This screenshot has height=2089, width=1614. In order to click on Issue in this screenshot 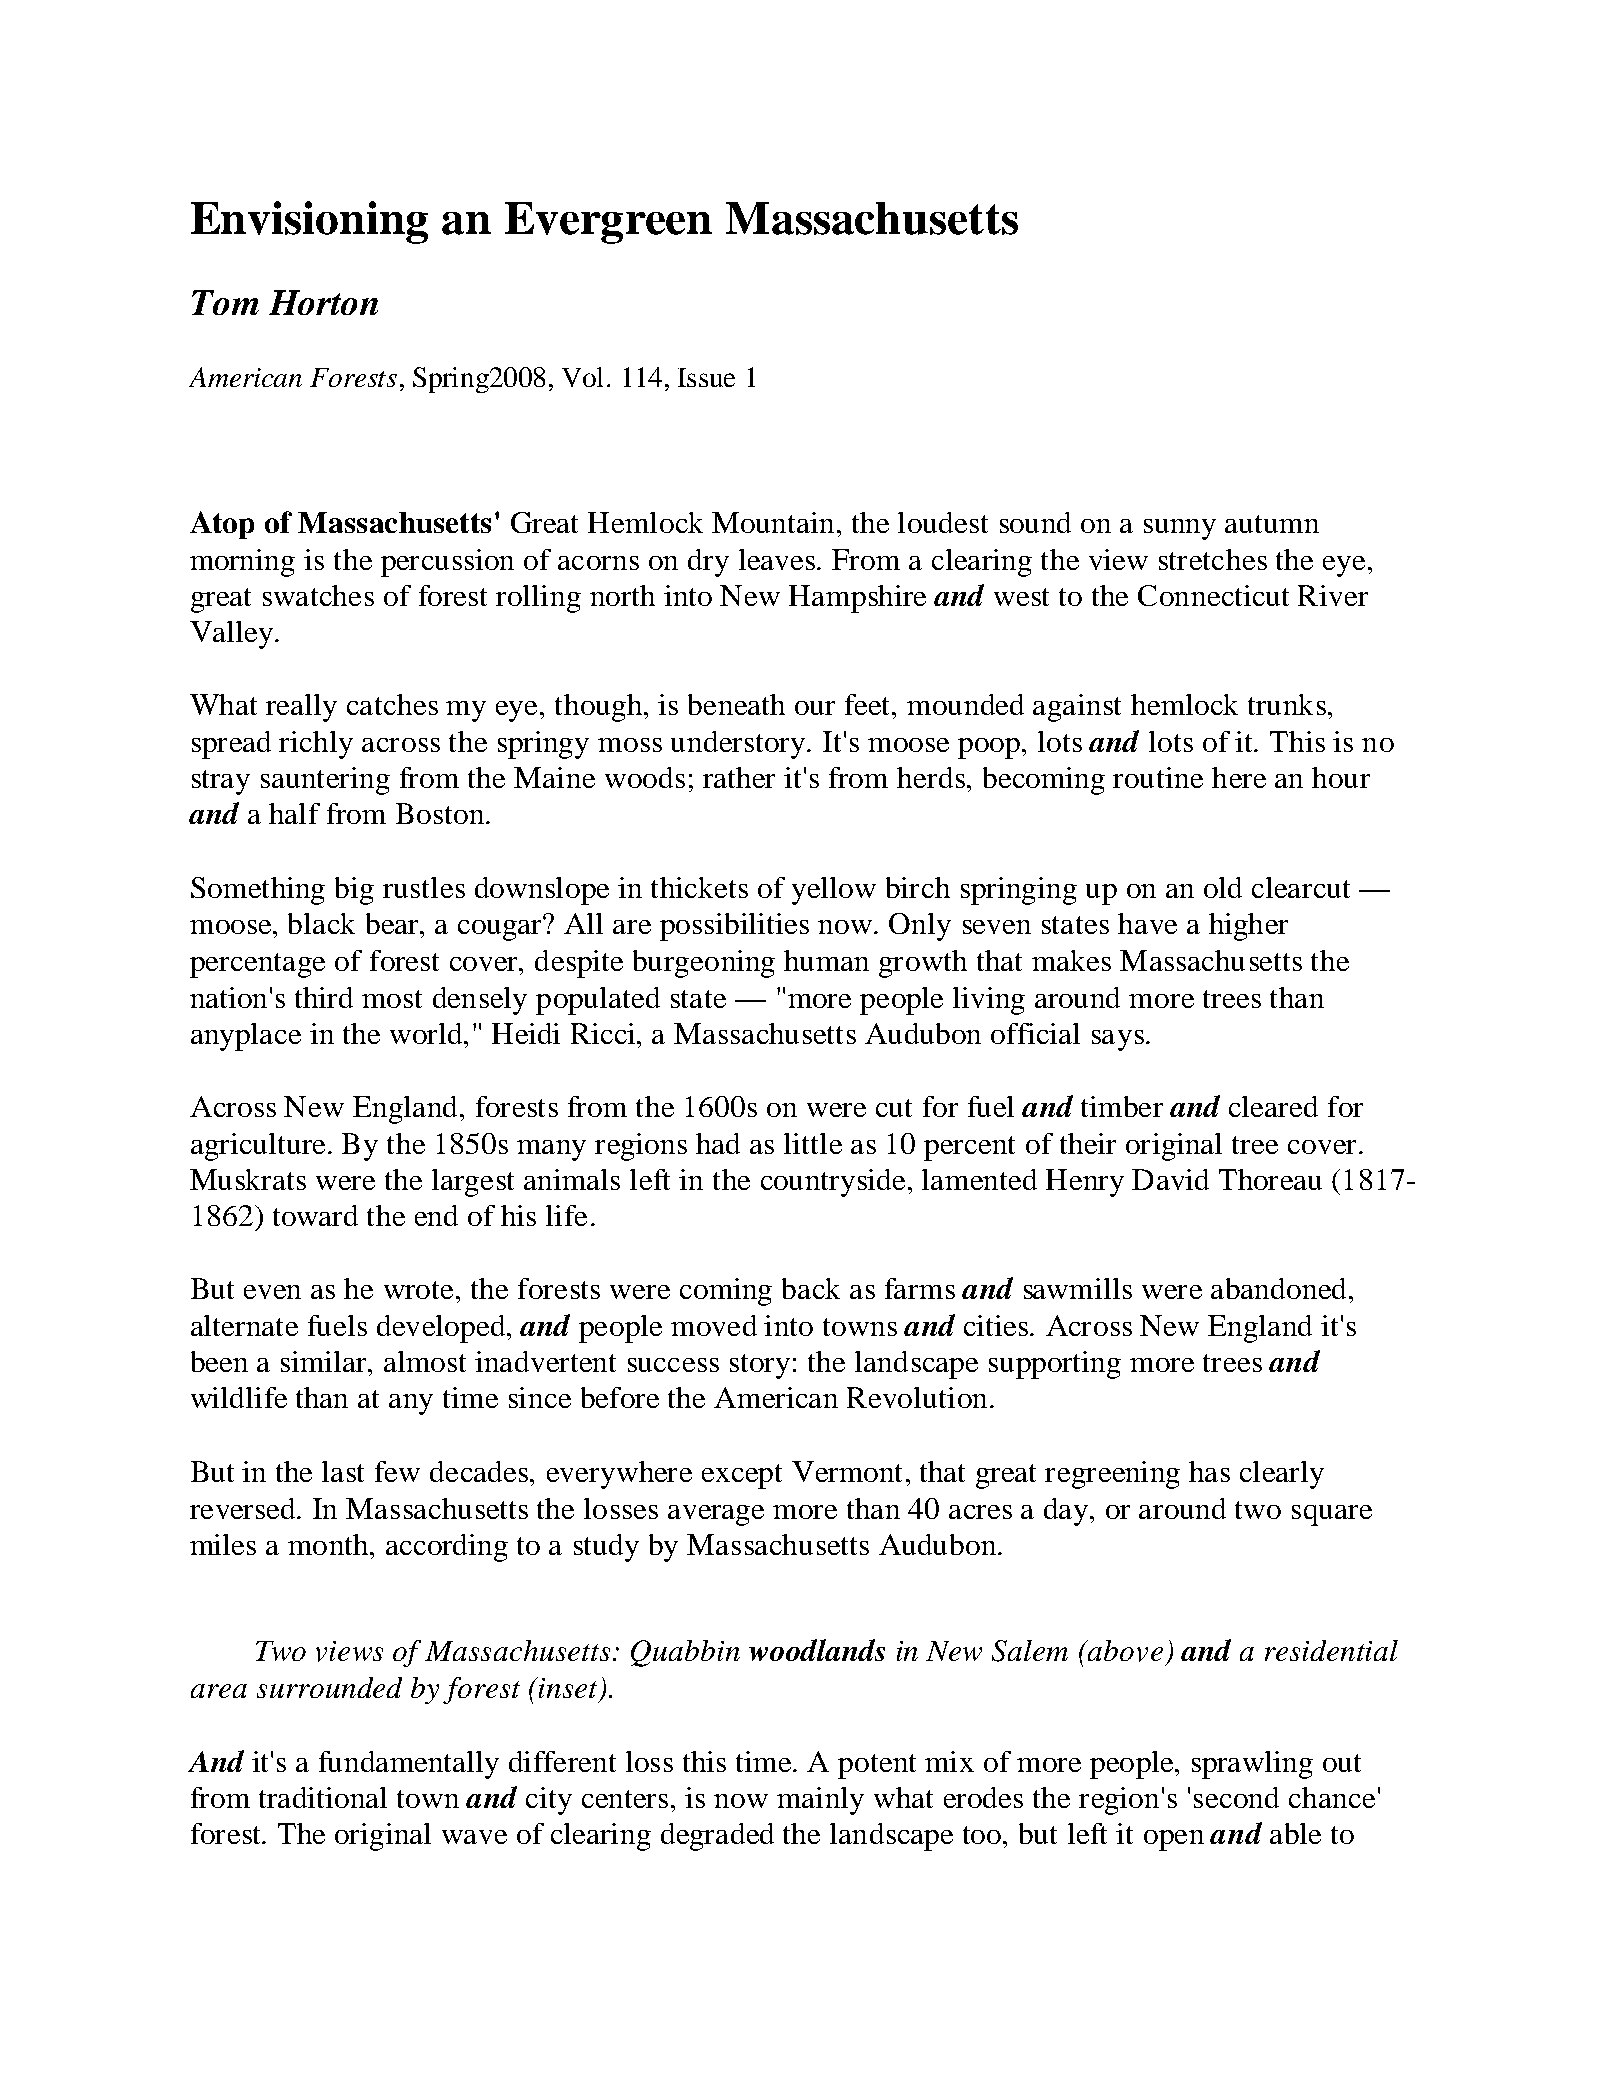, I will do `click(706, 377)`.
